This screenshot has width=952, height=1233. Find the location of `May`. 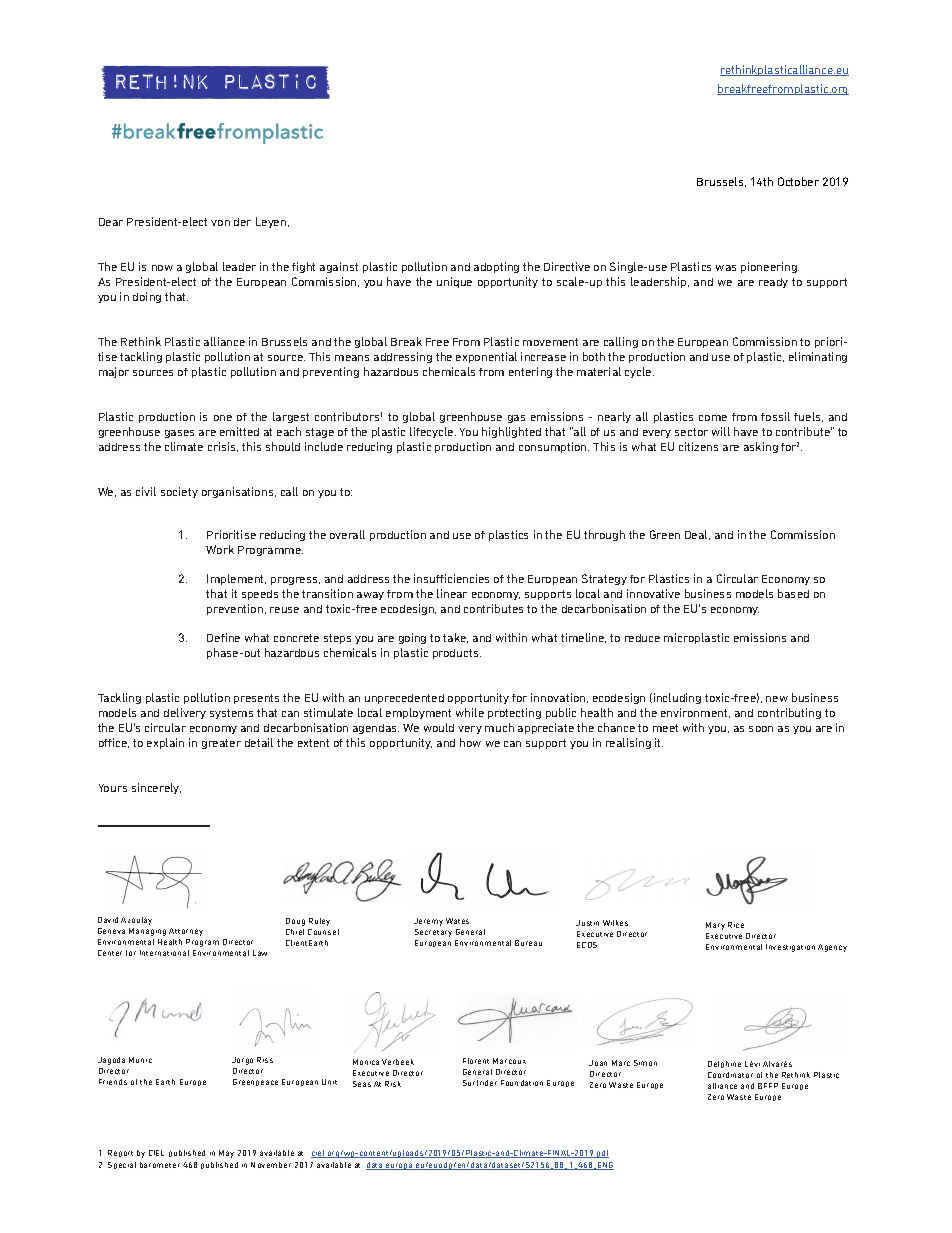

May is located at coordinates (226, 1154).
